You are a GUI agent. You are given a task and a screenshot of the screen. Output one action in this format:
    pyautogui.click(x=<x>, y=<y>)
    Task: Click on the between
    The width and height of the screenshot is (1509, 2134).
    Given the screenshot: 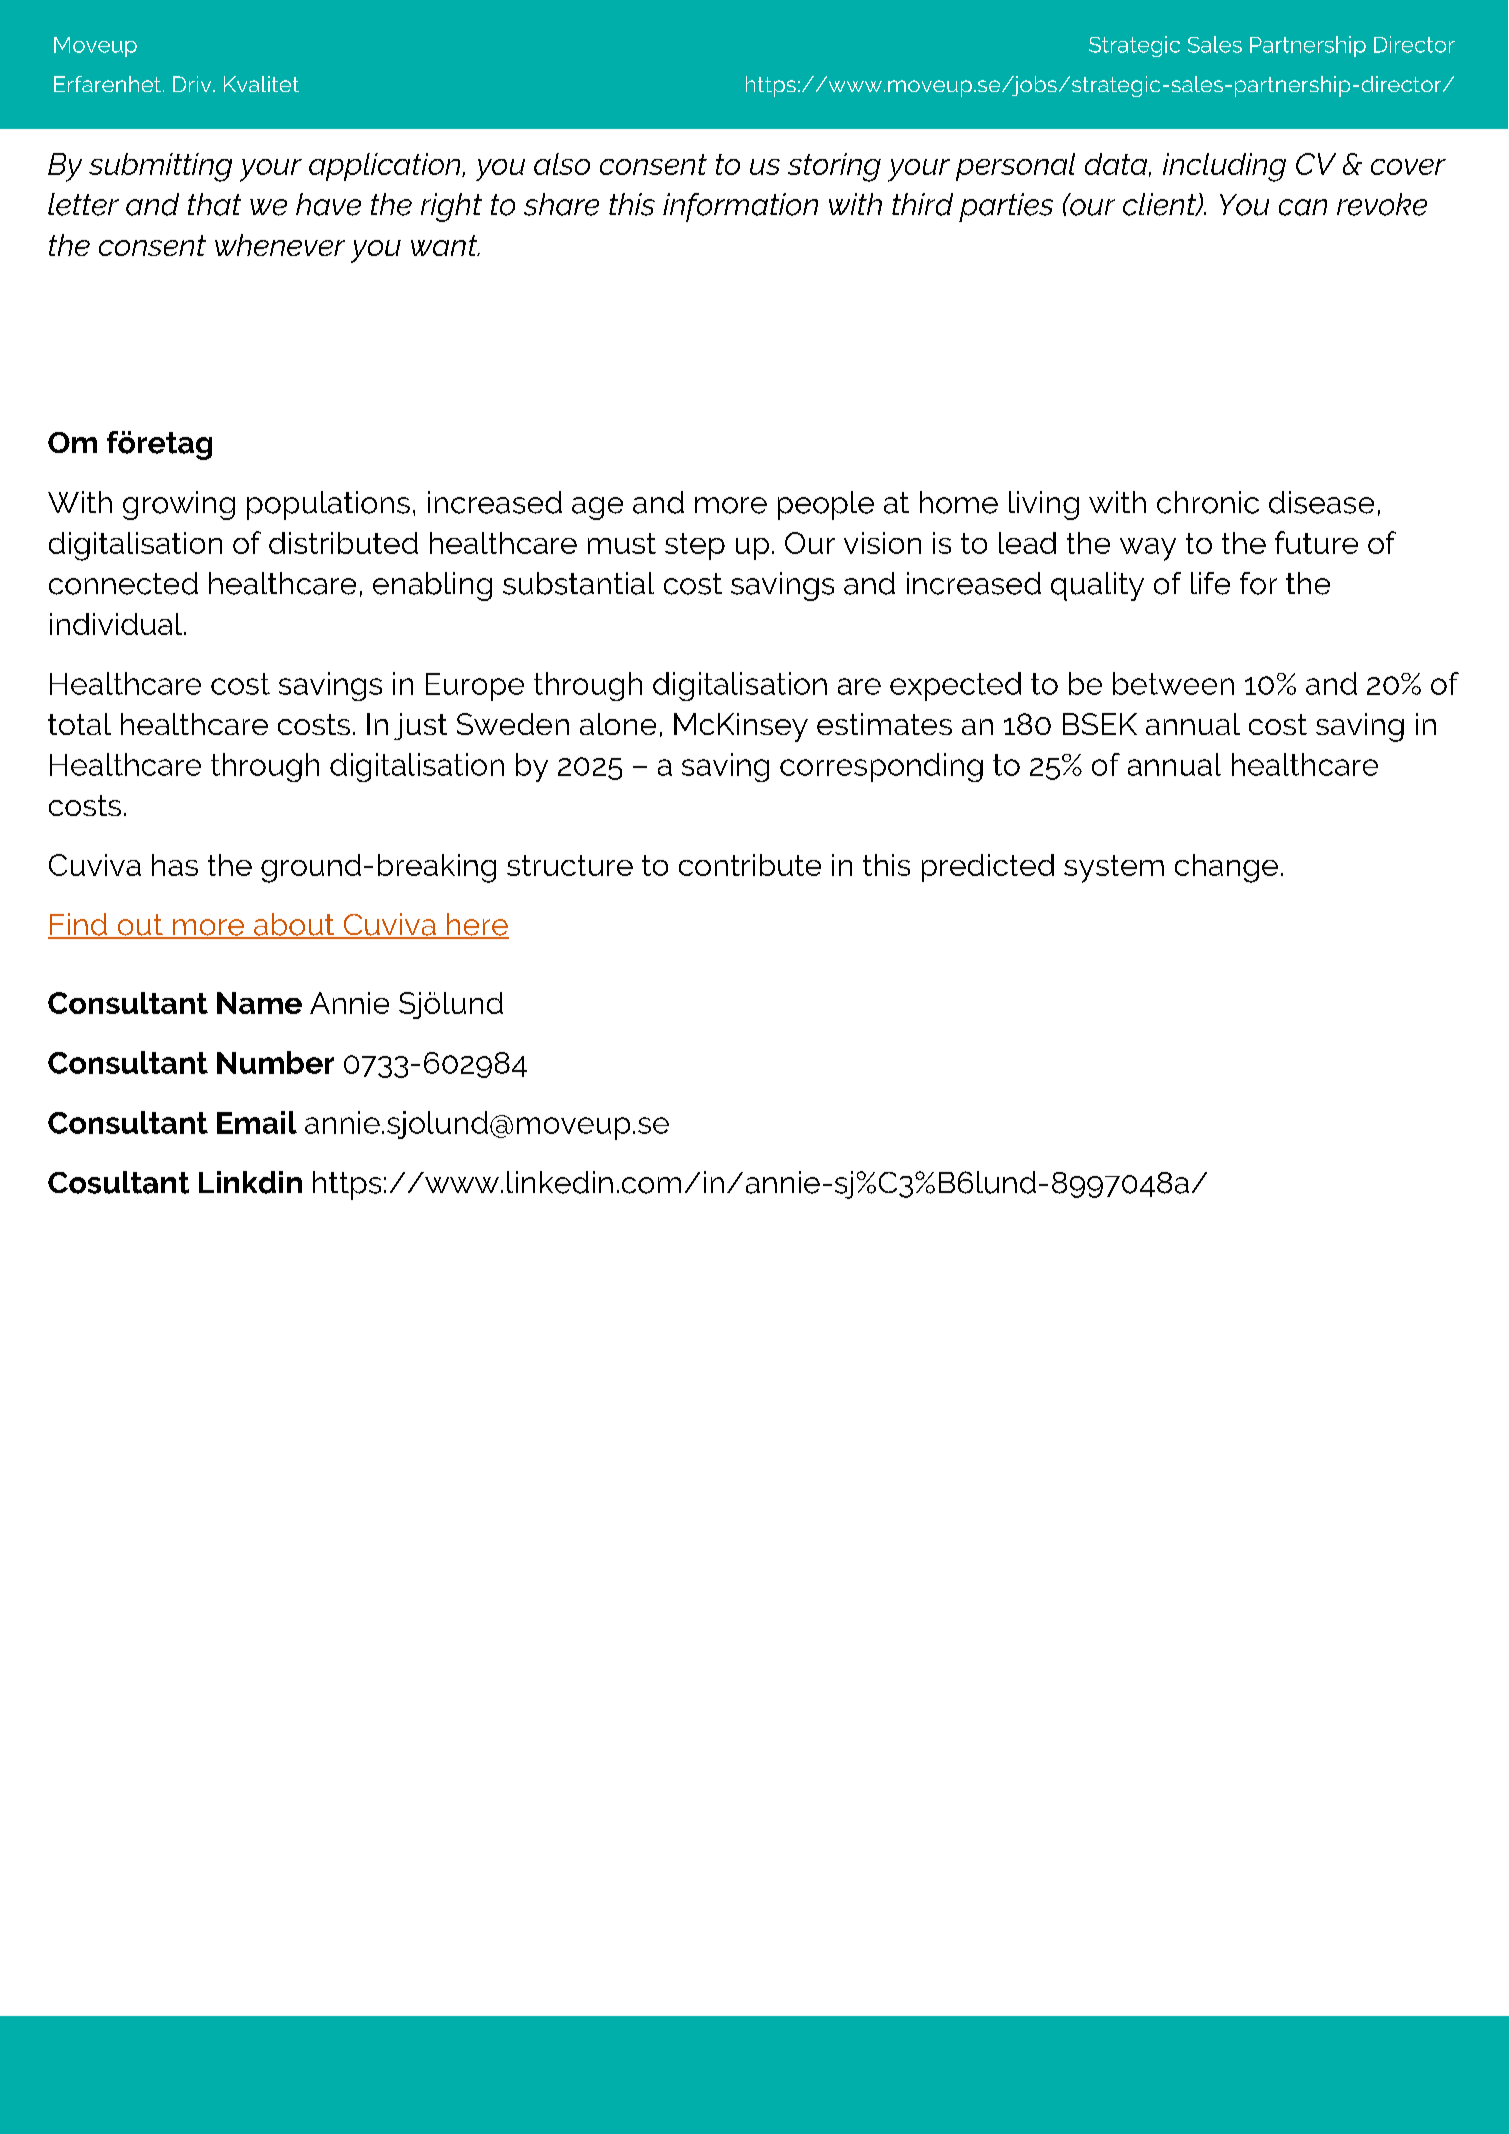 What is the action you would take?
    pyautogui.click(x=1173, y=683)
